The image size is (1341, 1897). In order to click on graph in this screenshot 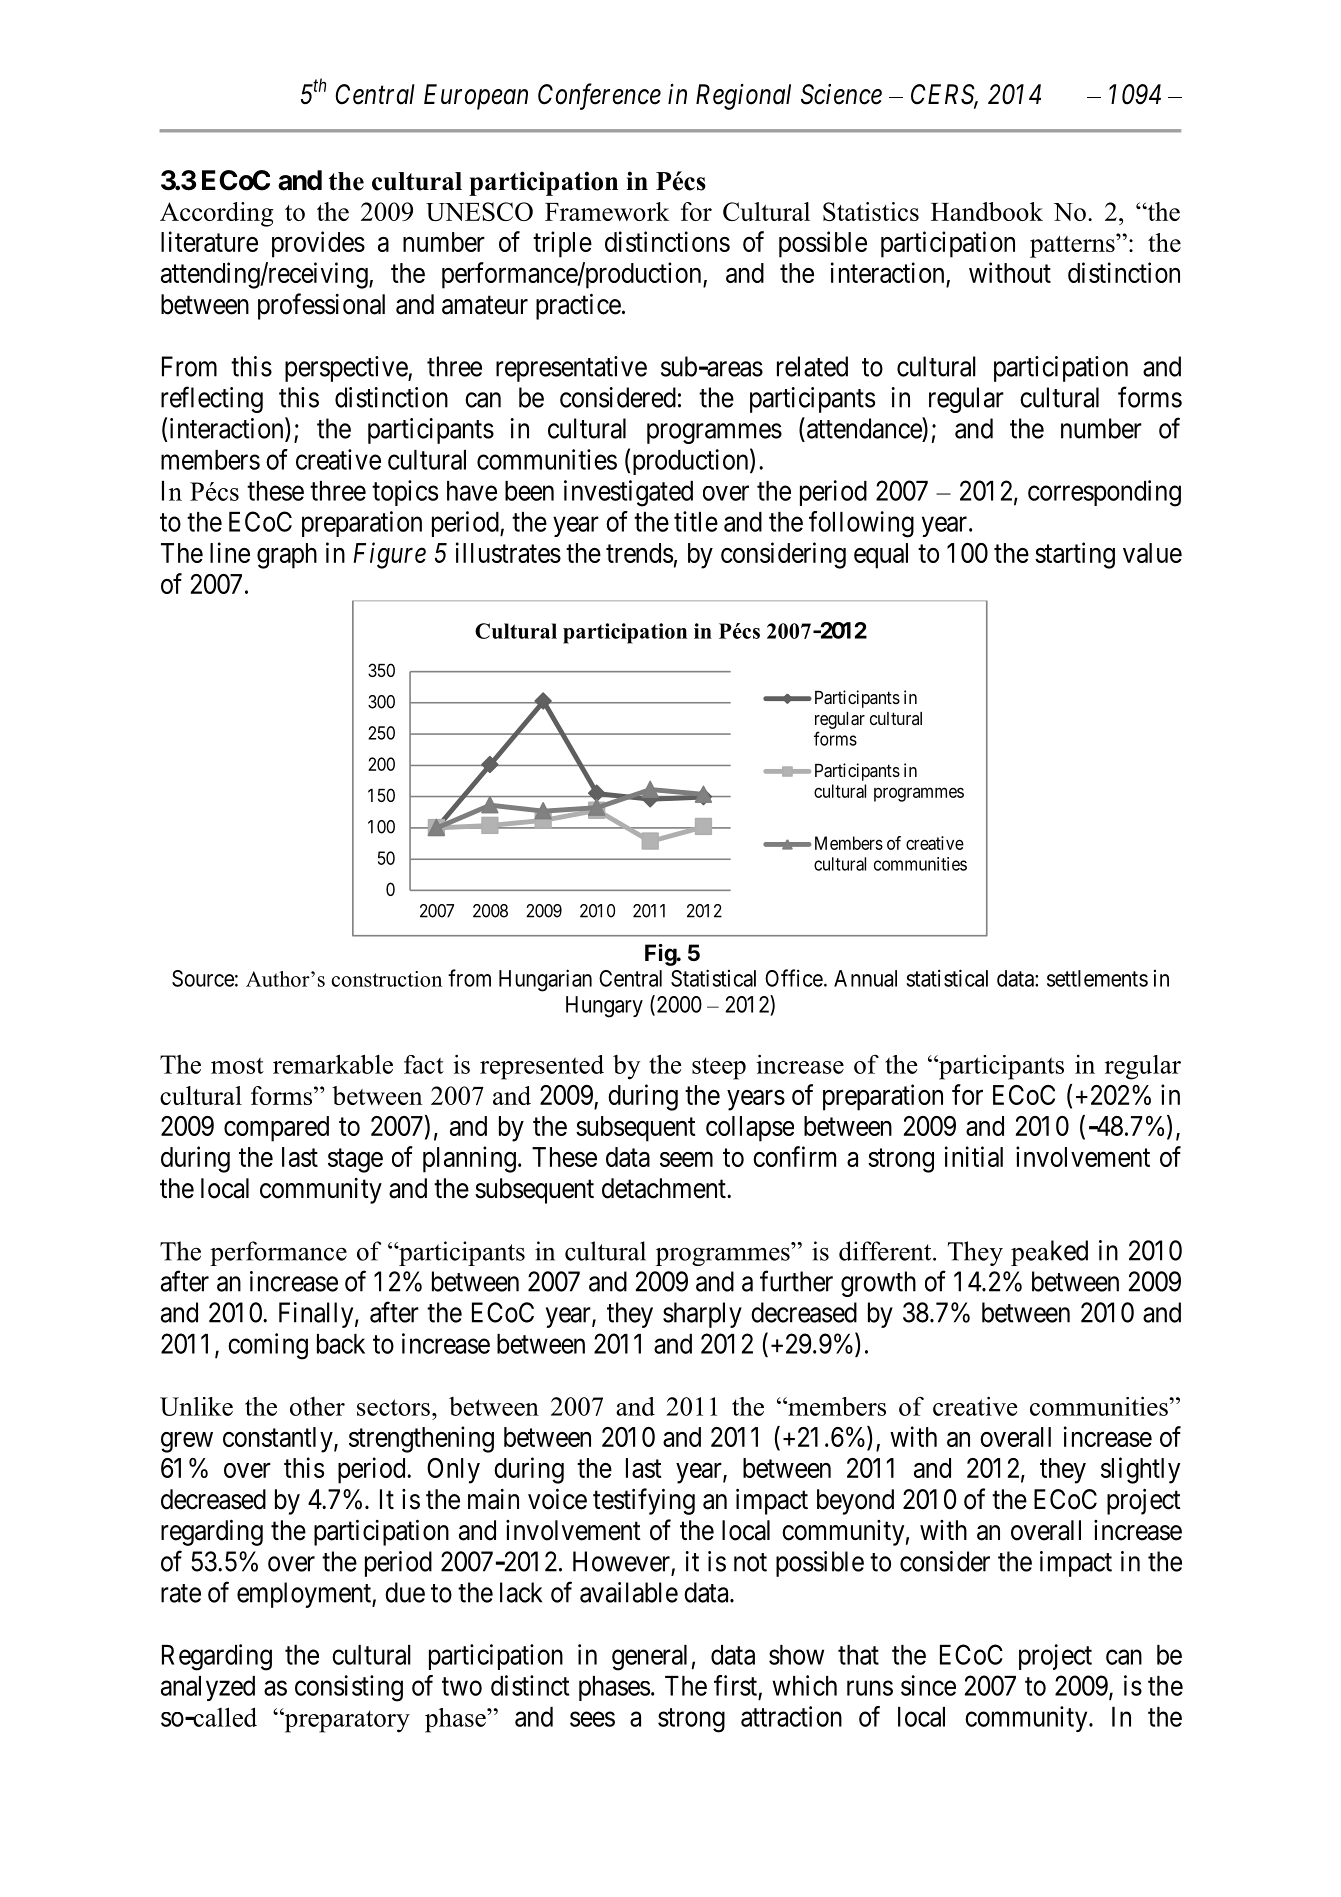, I will do `click(287, 556)`.
